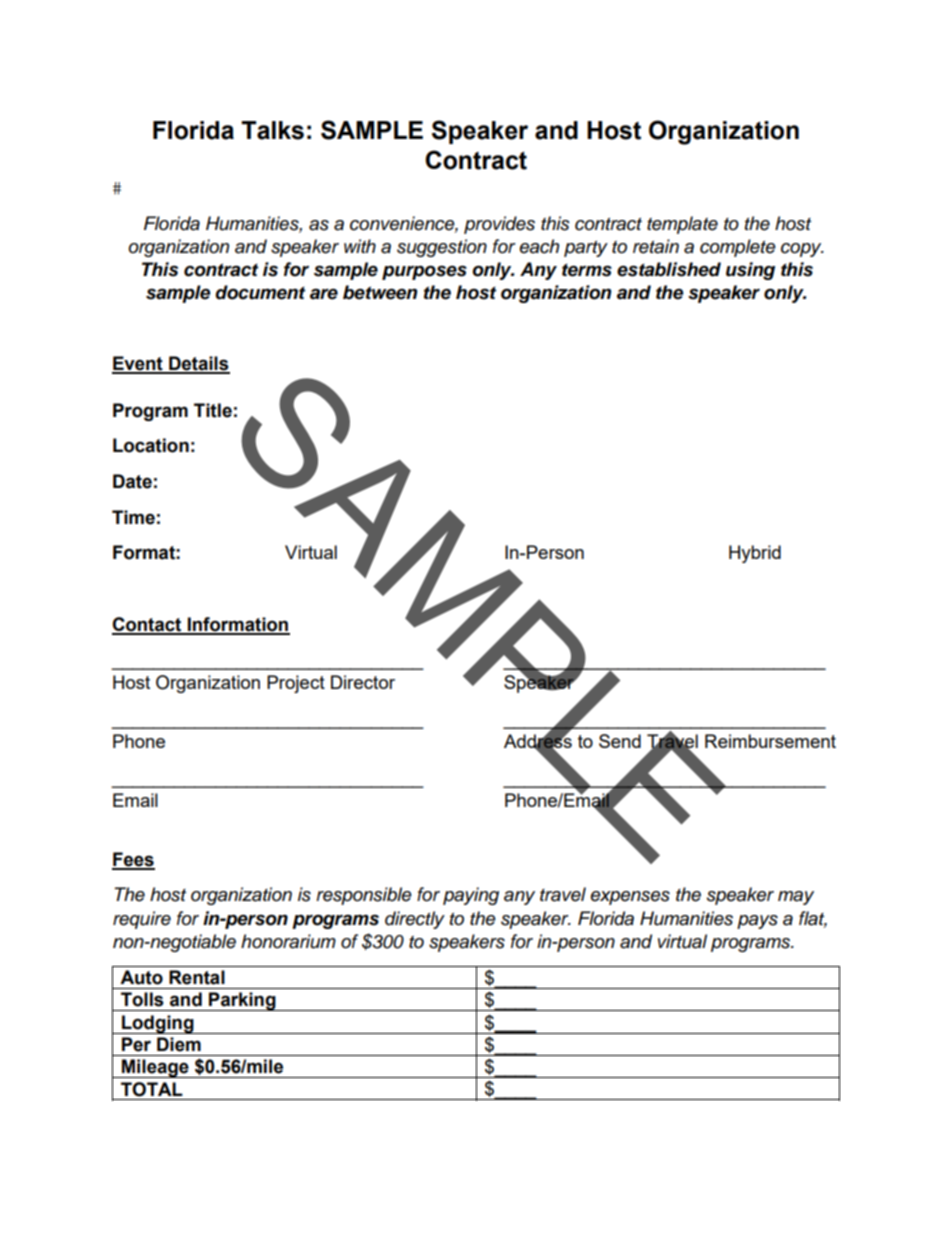  Describe the element at coordinates (242, 1001) in the document. I see `Parking` at that location.
